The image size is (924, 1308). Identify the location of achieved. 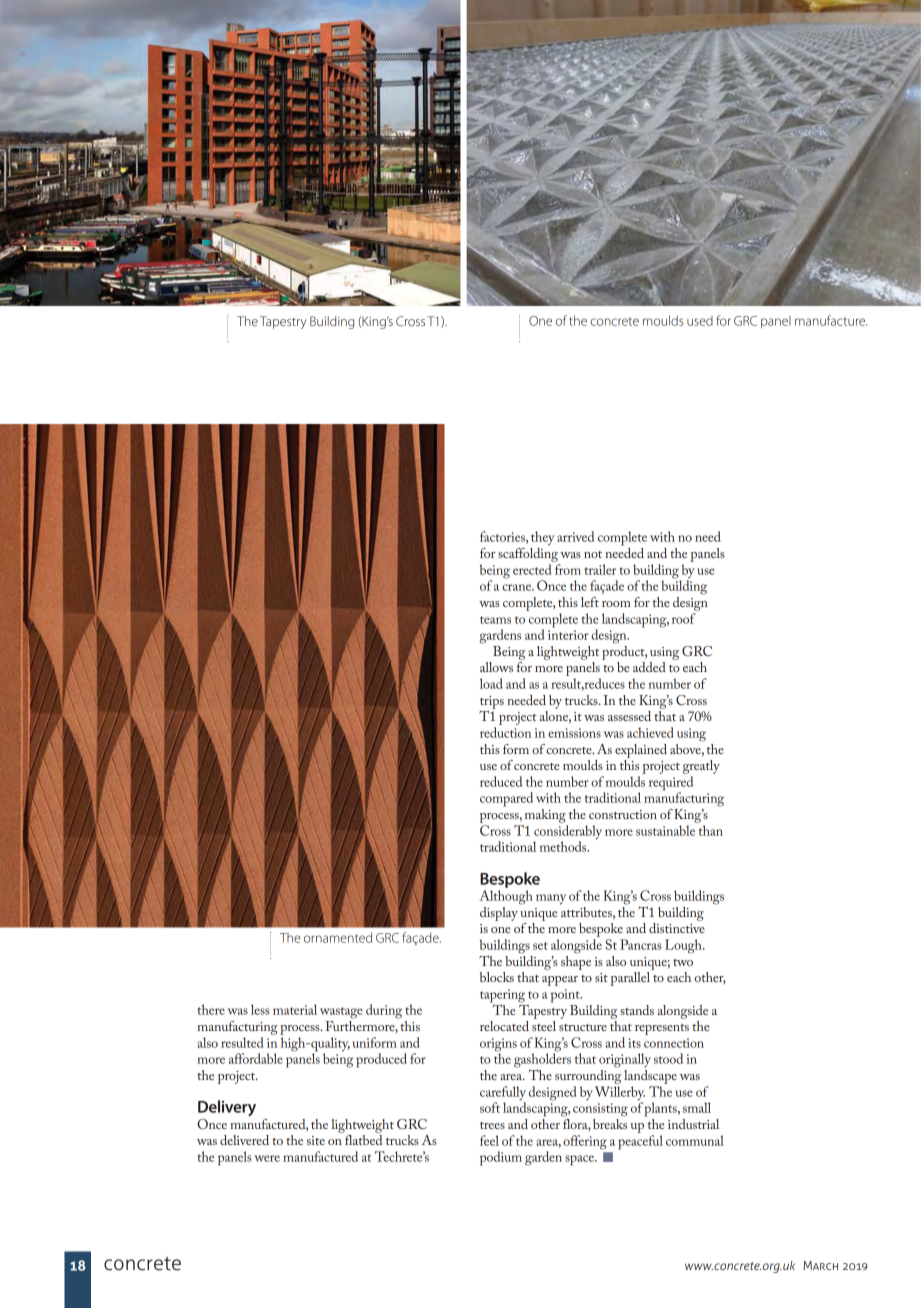
(650, 732).
